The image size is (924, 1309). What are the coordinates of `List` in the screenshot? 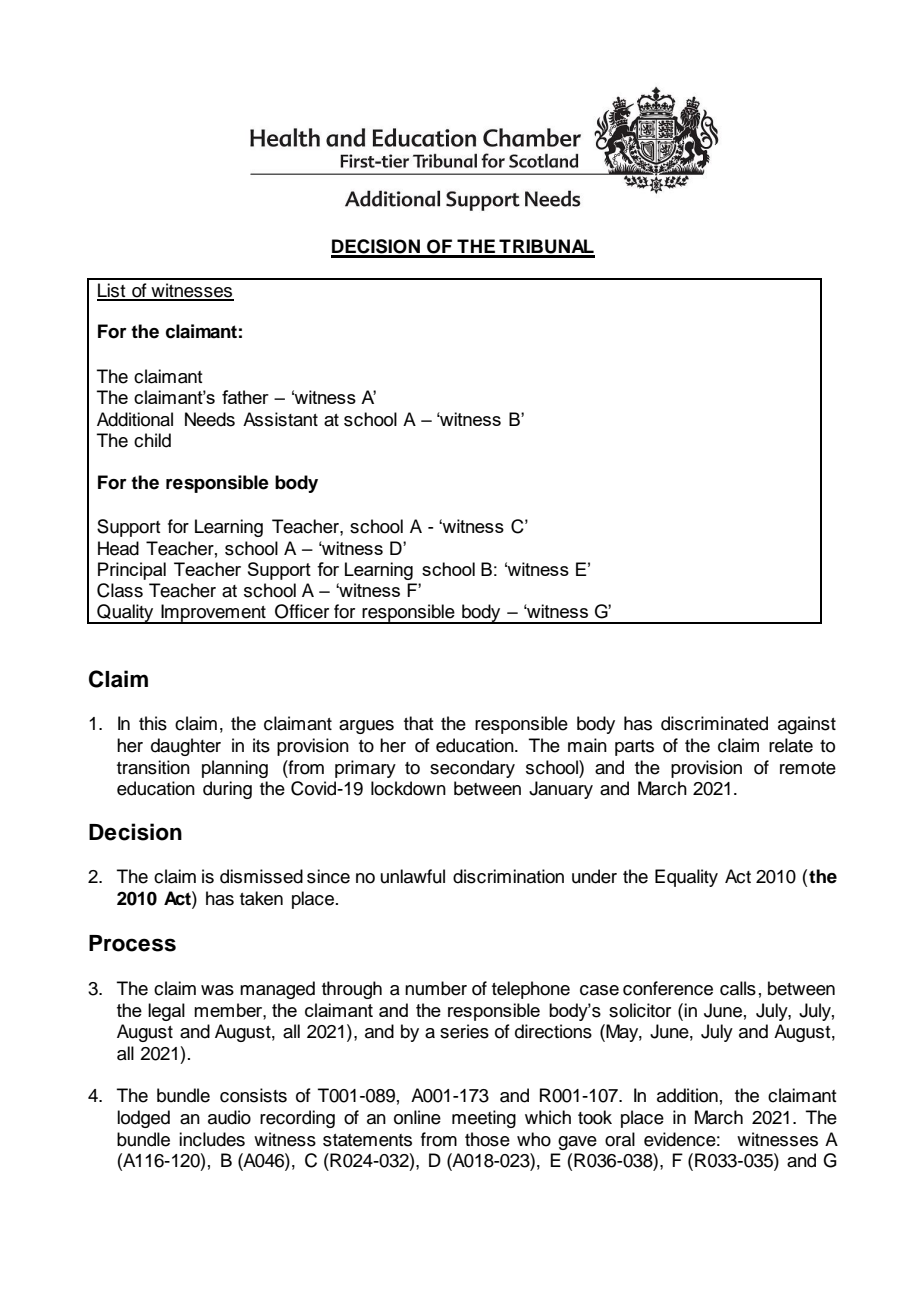 It's located at (112, 291).
